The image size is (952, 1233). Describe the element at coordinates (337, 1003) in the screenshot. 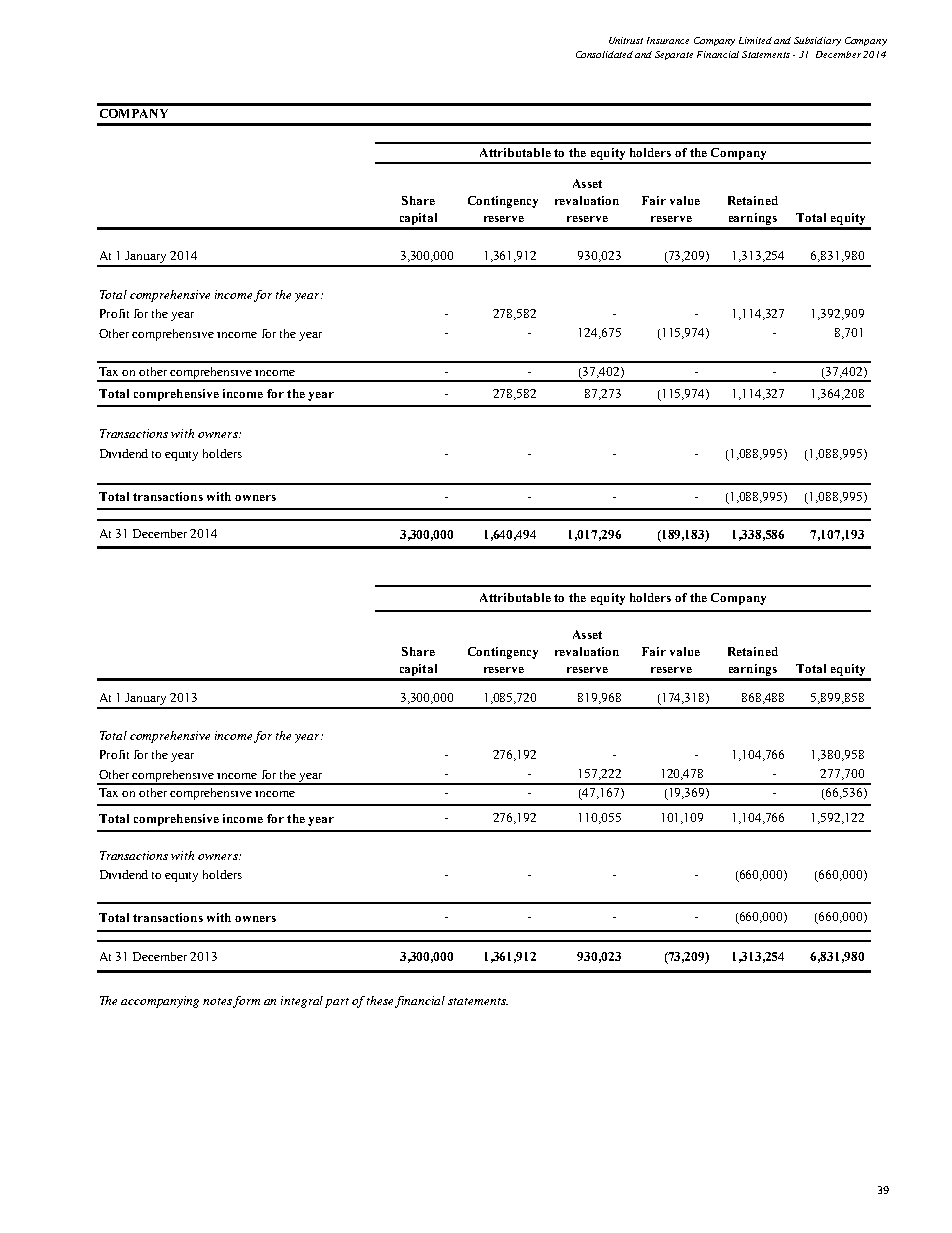

I see `part` at that location.
